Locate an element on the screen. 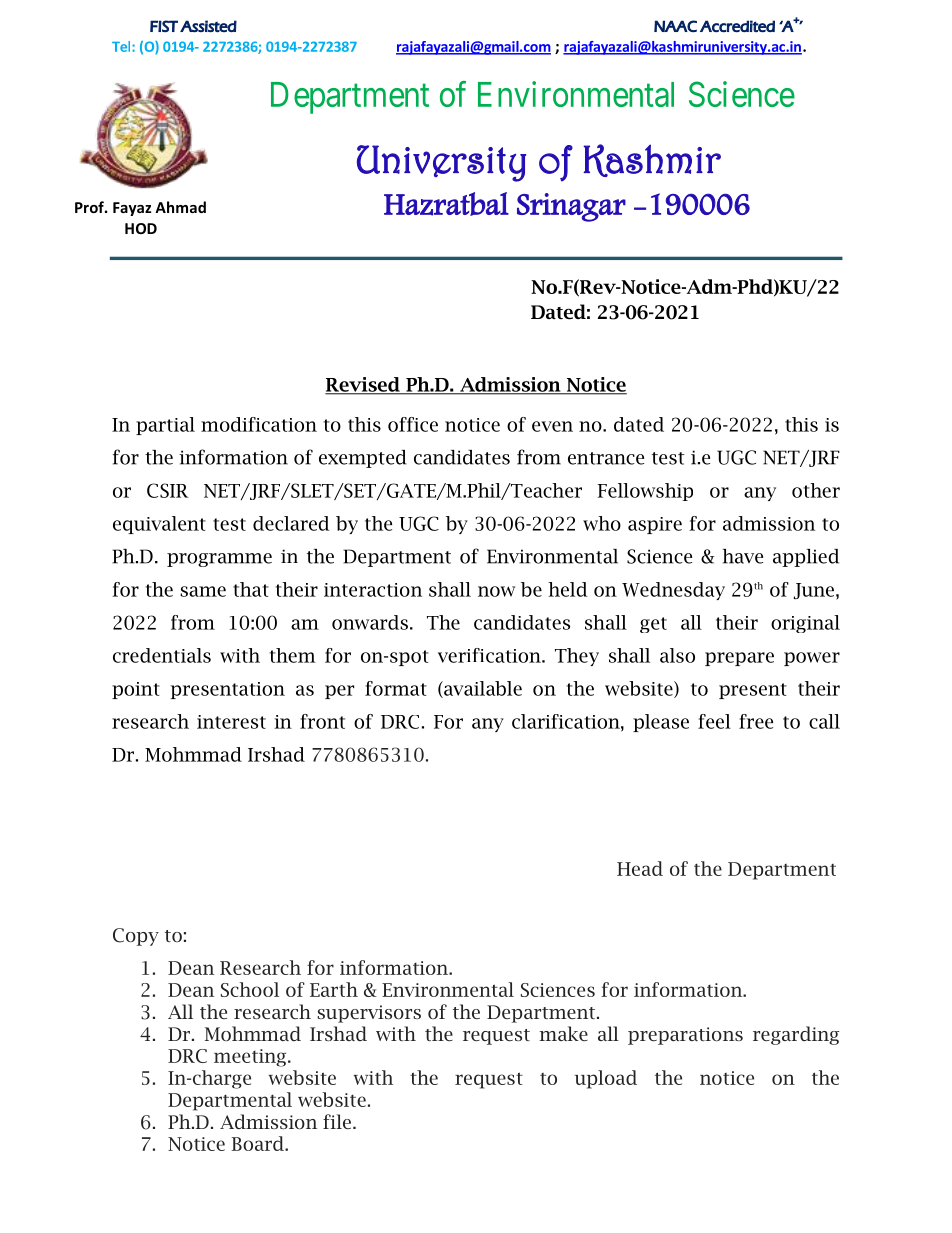  Srinagar is located at coordinates (571, 207).
